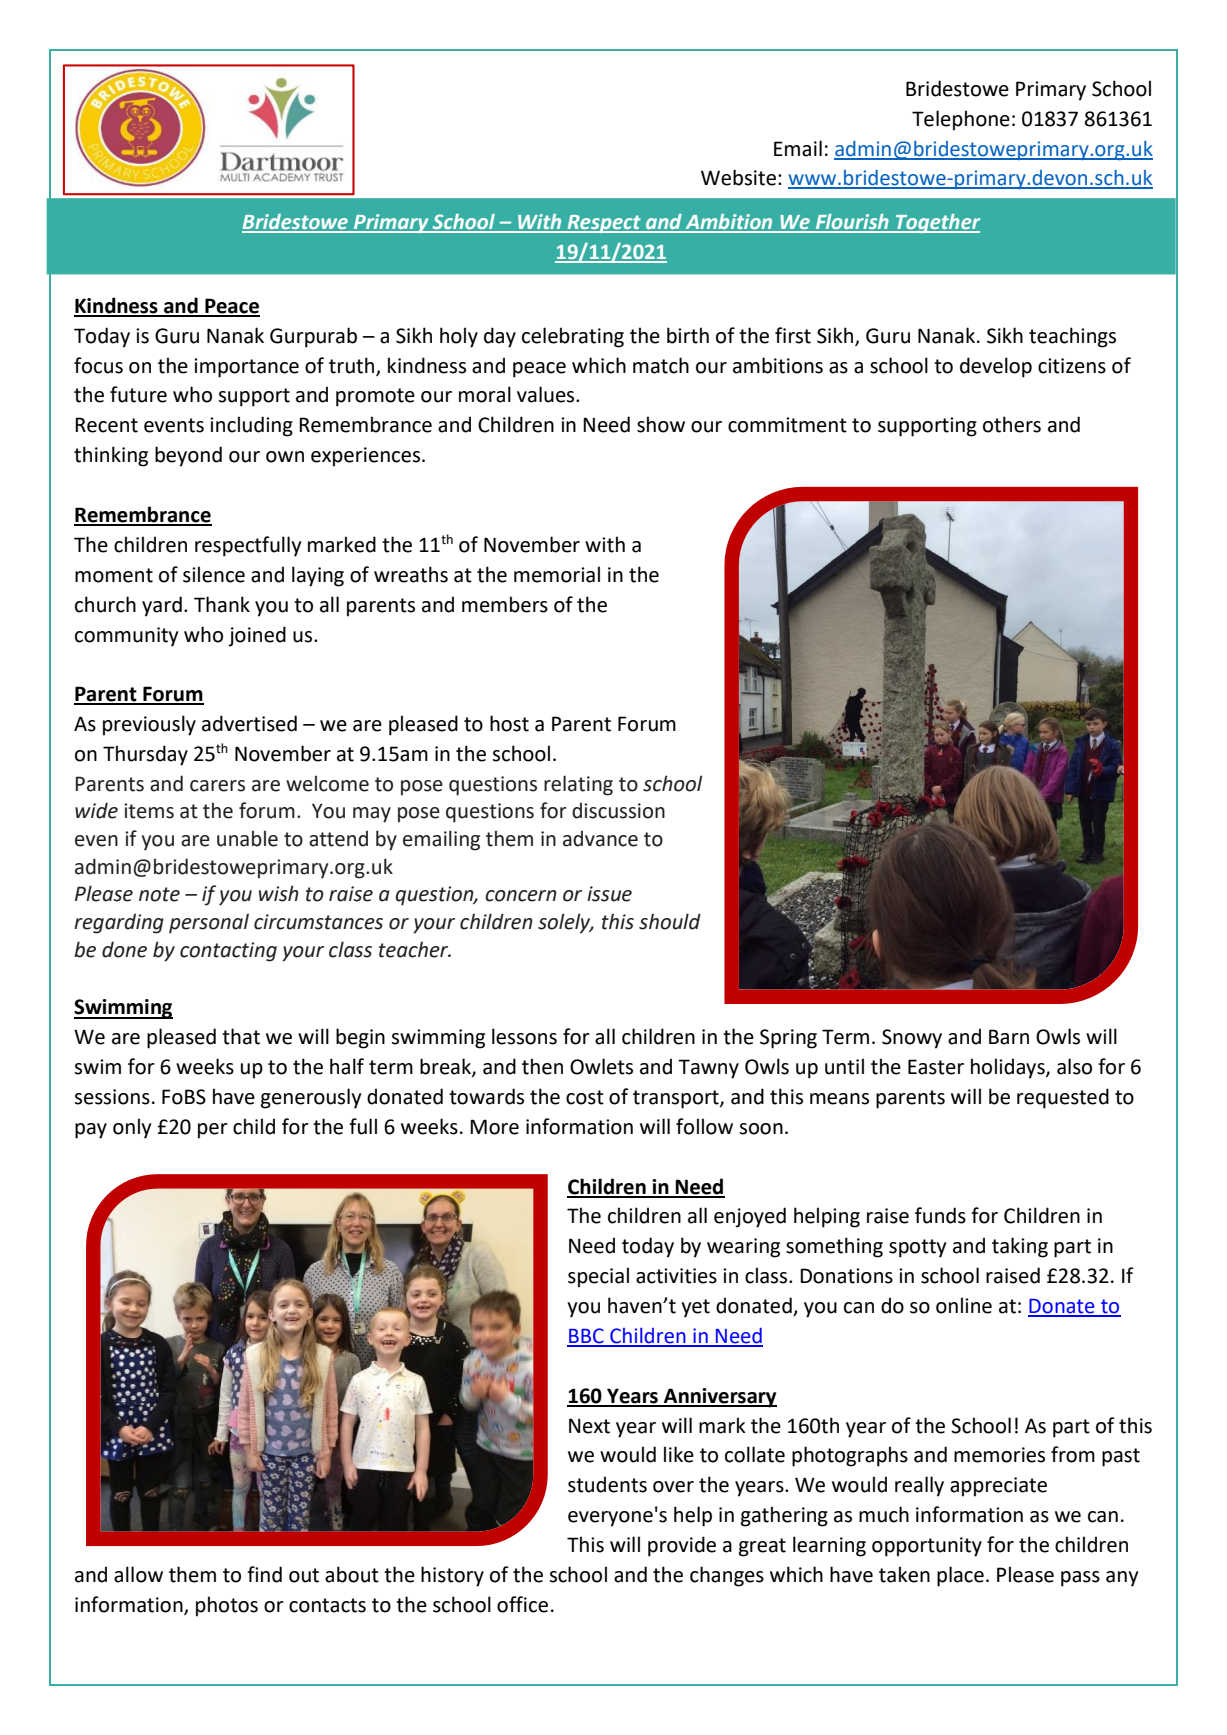  What do you see at coordinates (740, 177) in the image?
I see `Website` at bounding box center [740, 177].
